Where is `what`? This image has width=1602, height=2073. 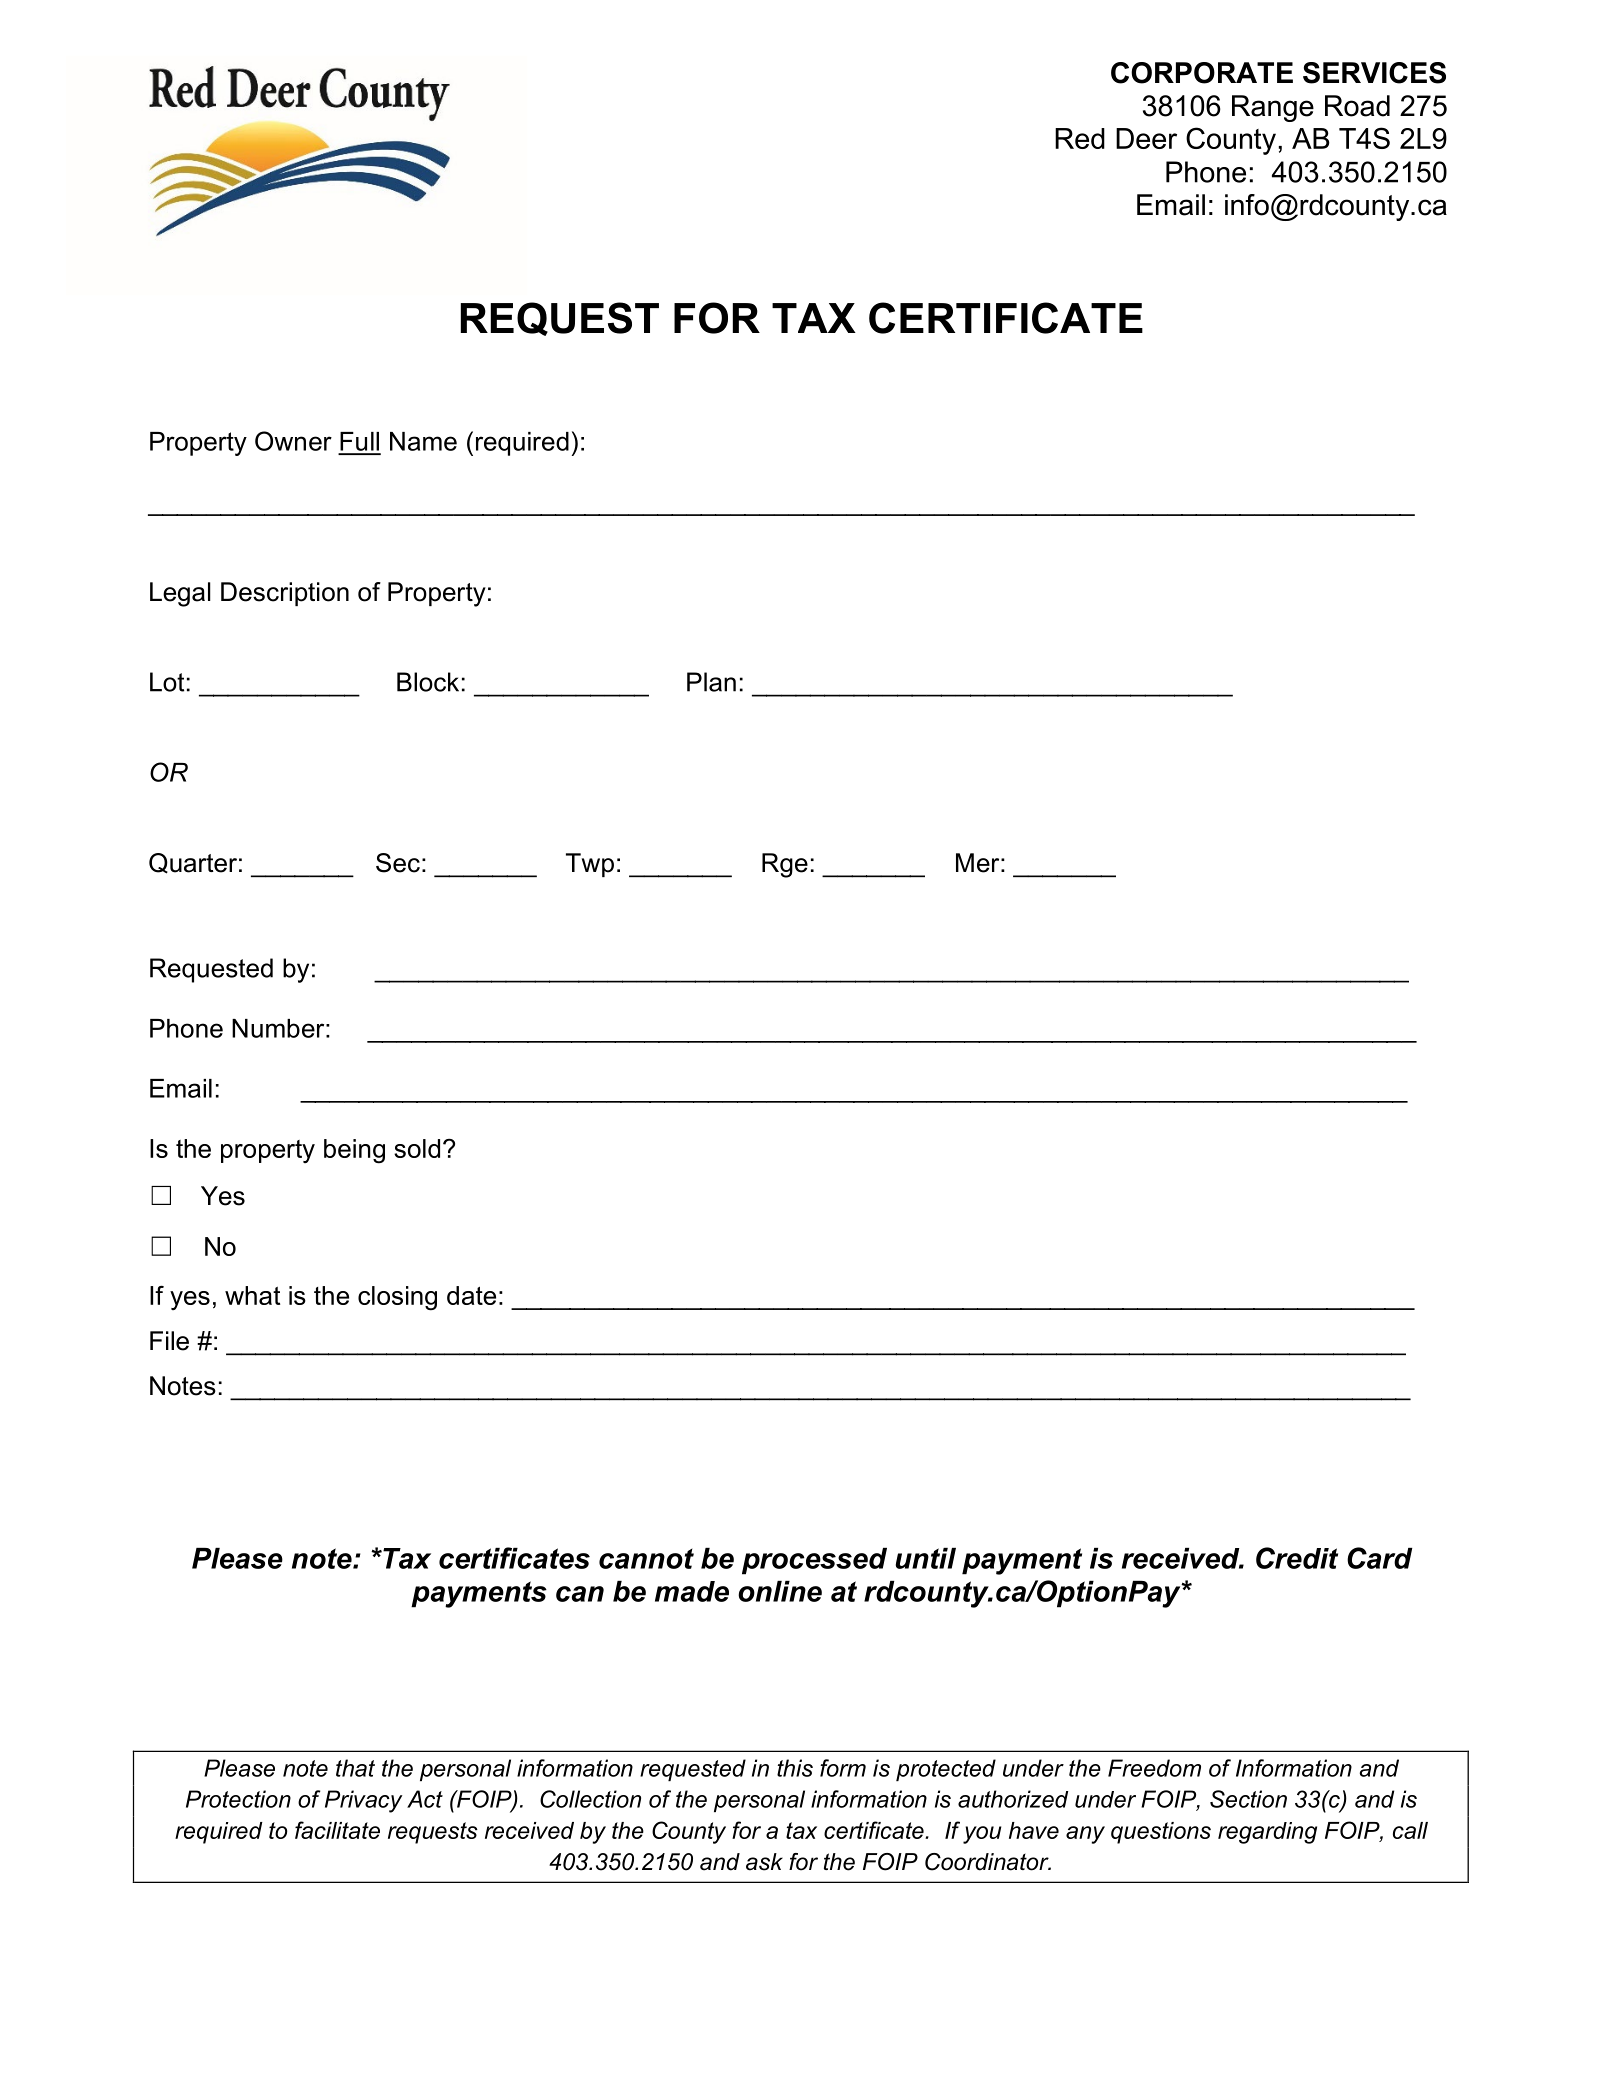
what is located at coordinates (252, 1295).
